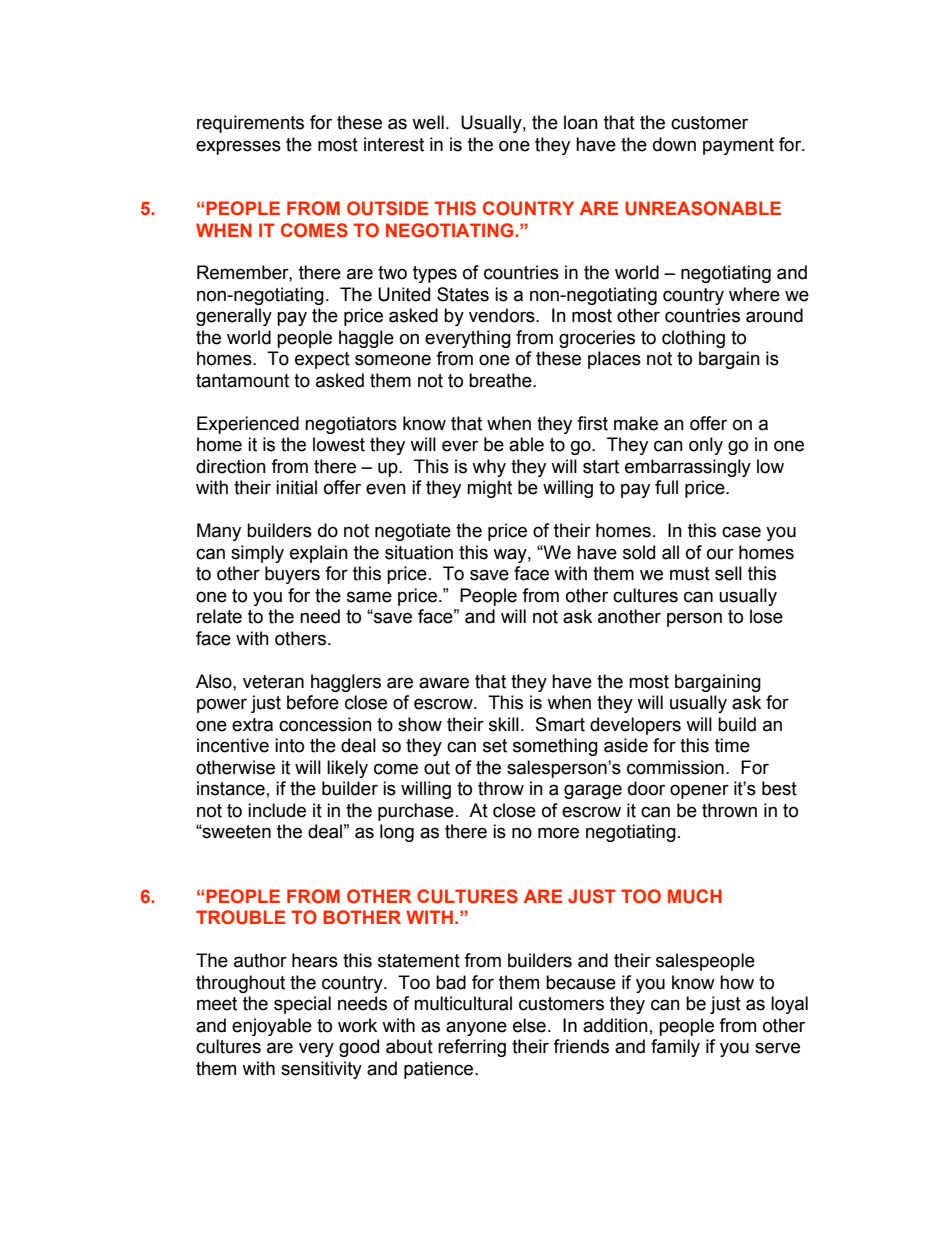  Describe the element at coordinates (728, 573) in the document. I see `sell` at that location.
